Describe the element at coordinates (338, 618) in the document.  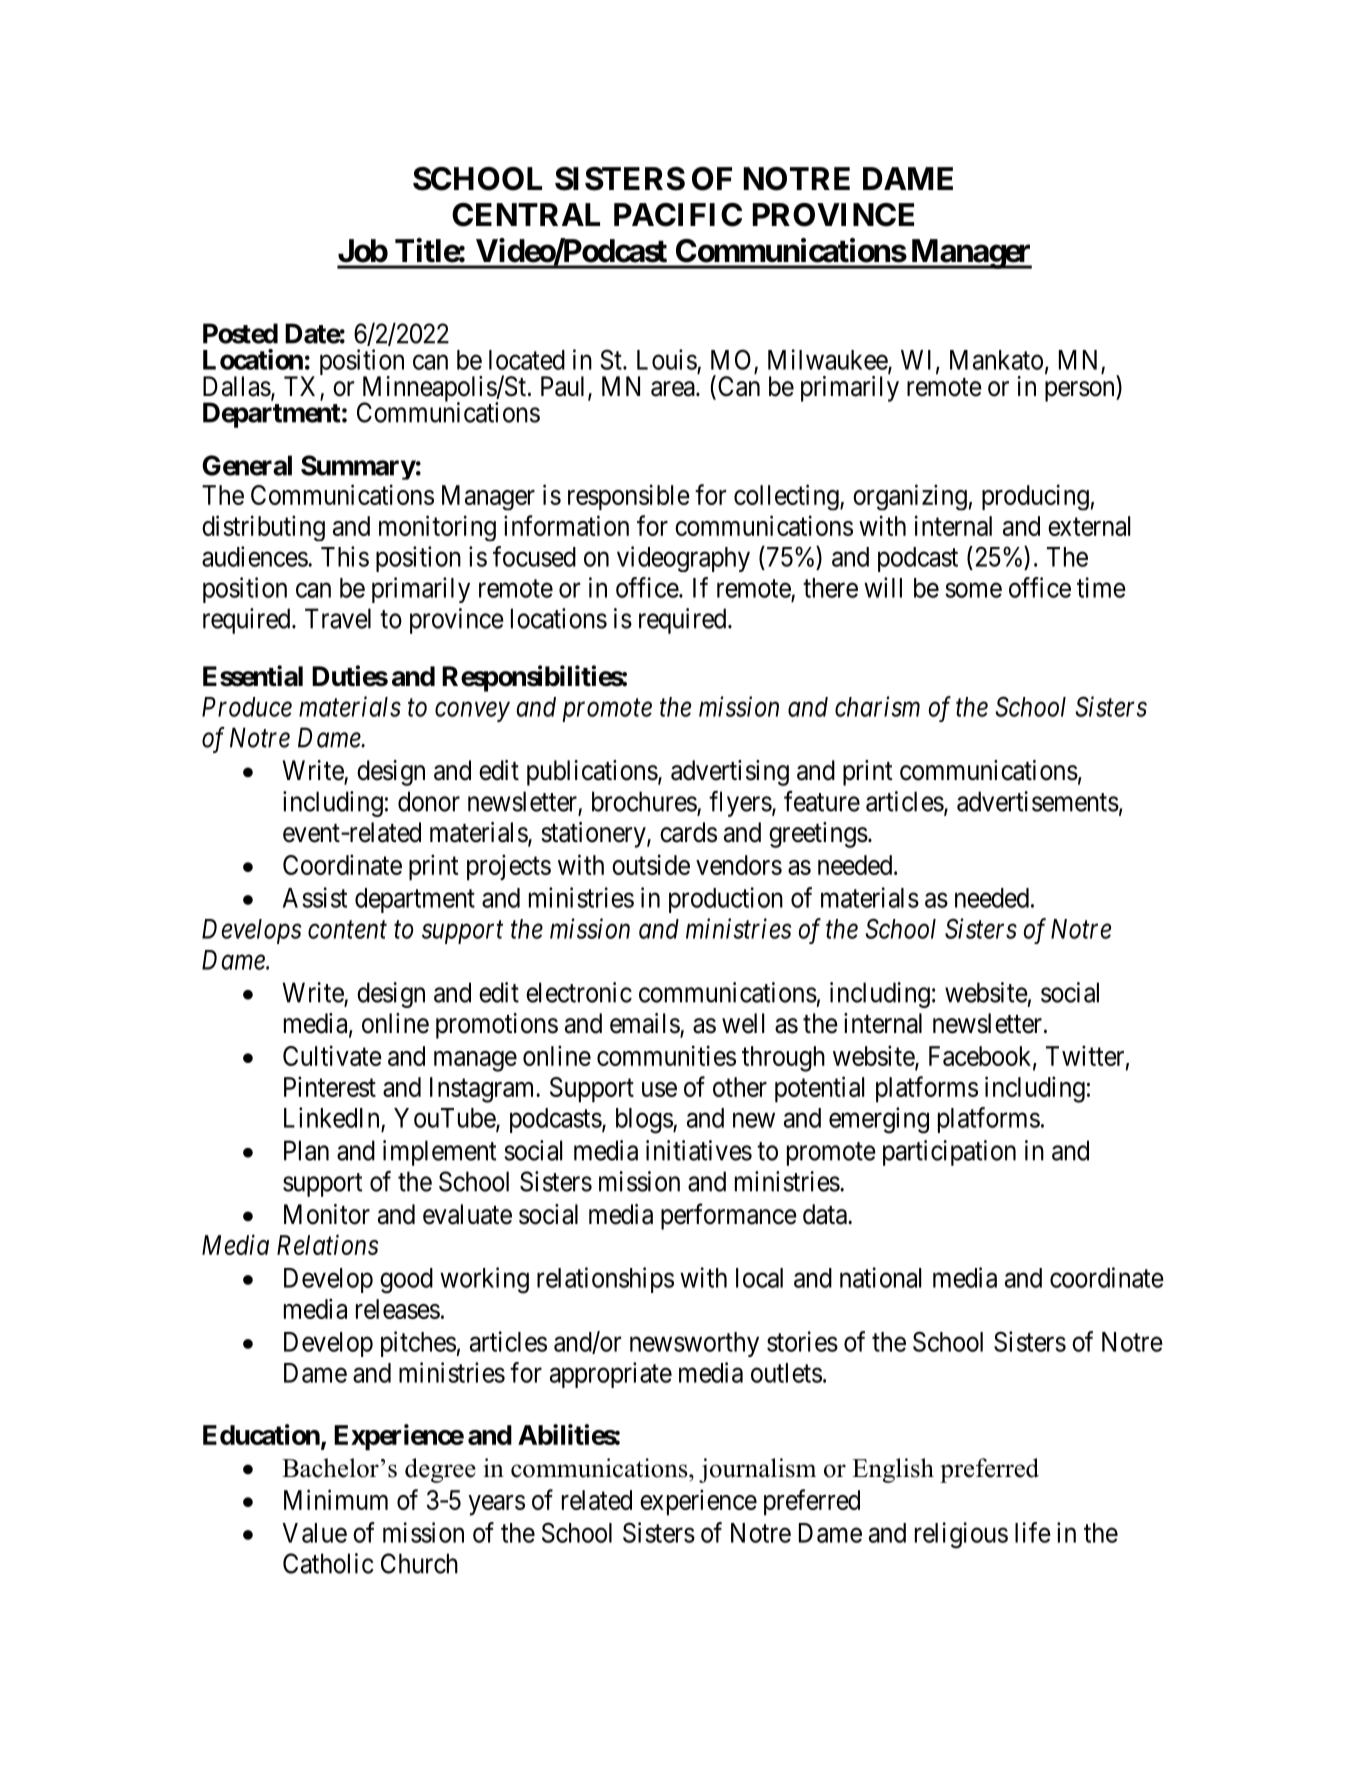
I see `Travel` at that location.
